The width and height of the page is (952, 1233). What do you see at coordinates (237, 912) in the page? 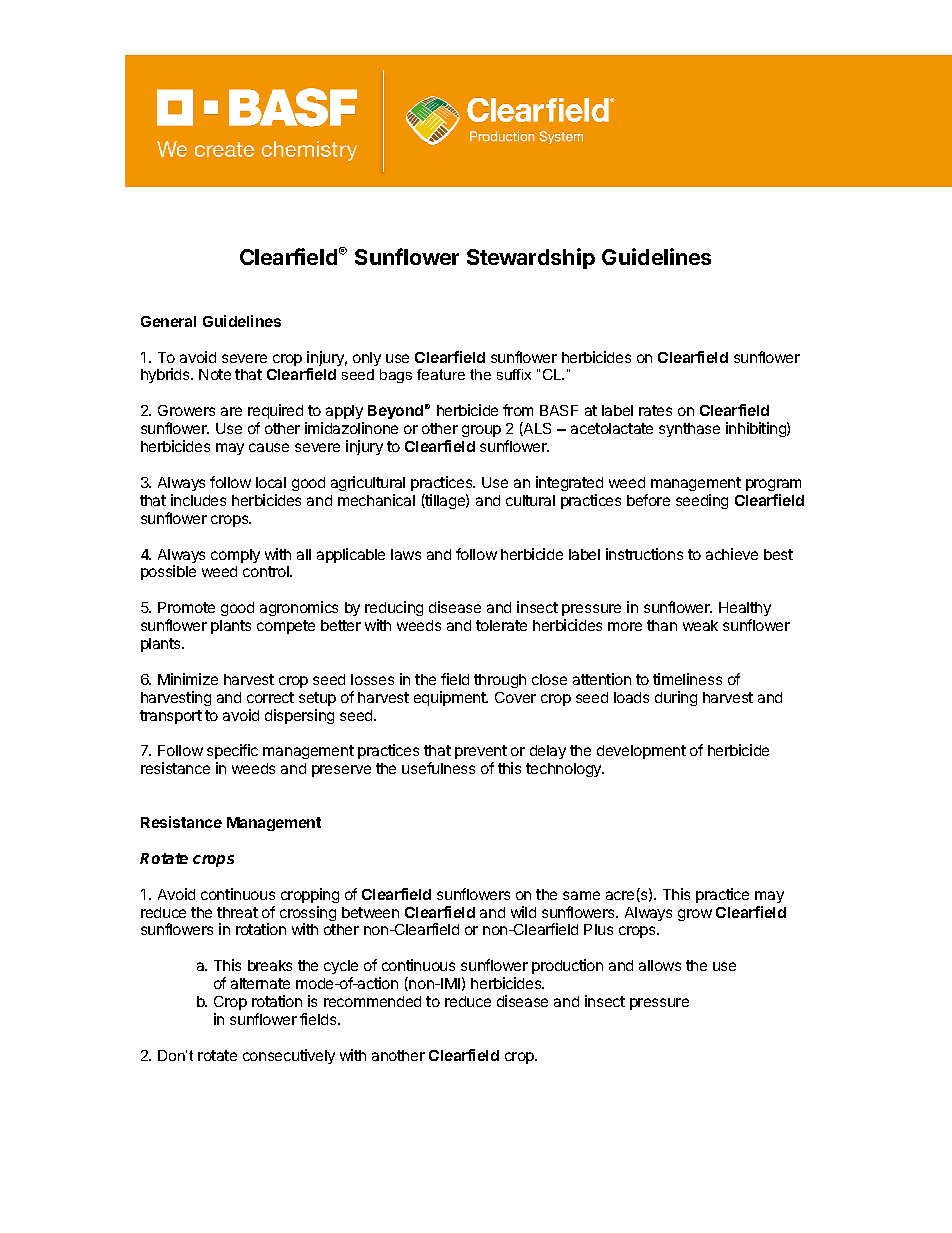
I see `threat` at bounding box center [237, 912].
